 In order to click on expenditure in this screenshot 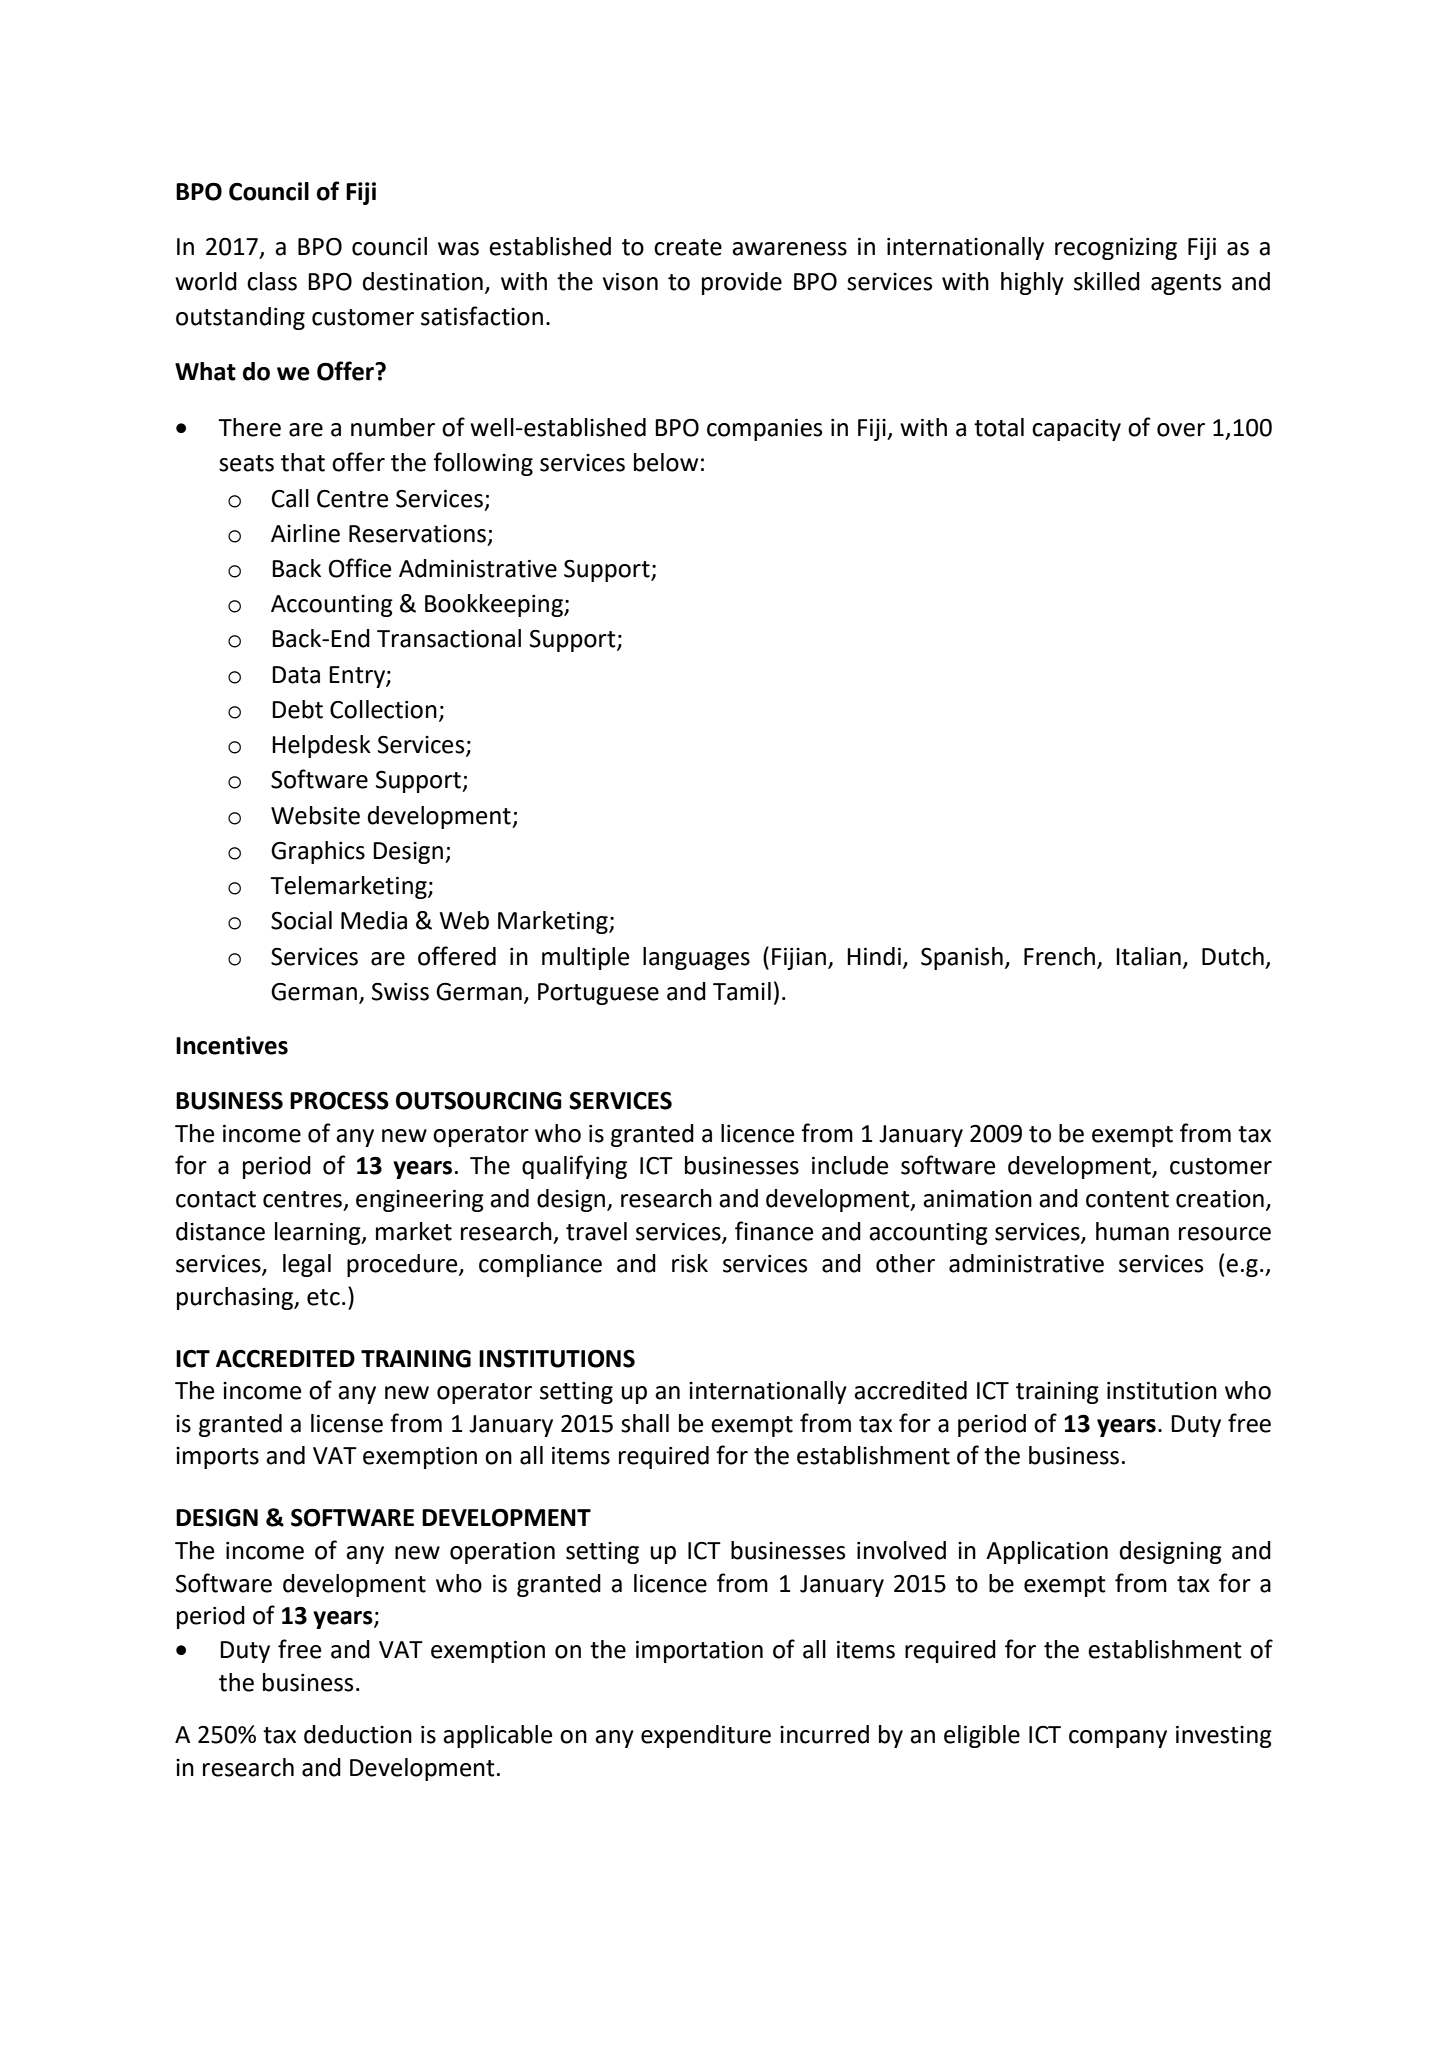, I will do `click(706, 1736)`.
